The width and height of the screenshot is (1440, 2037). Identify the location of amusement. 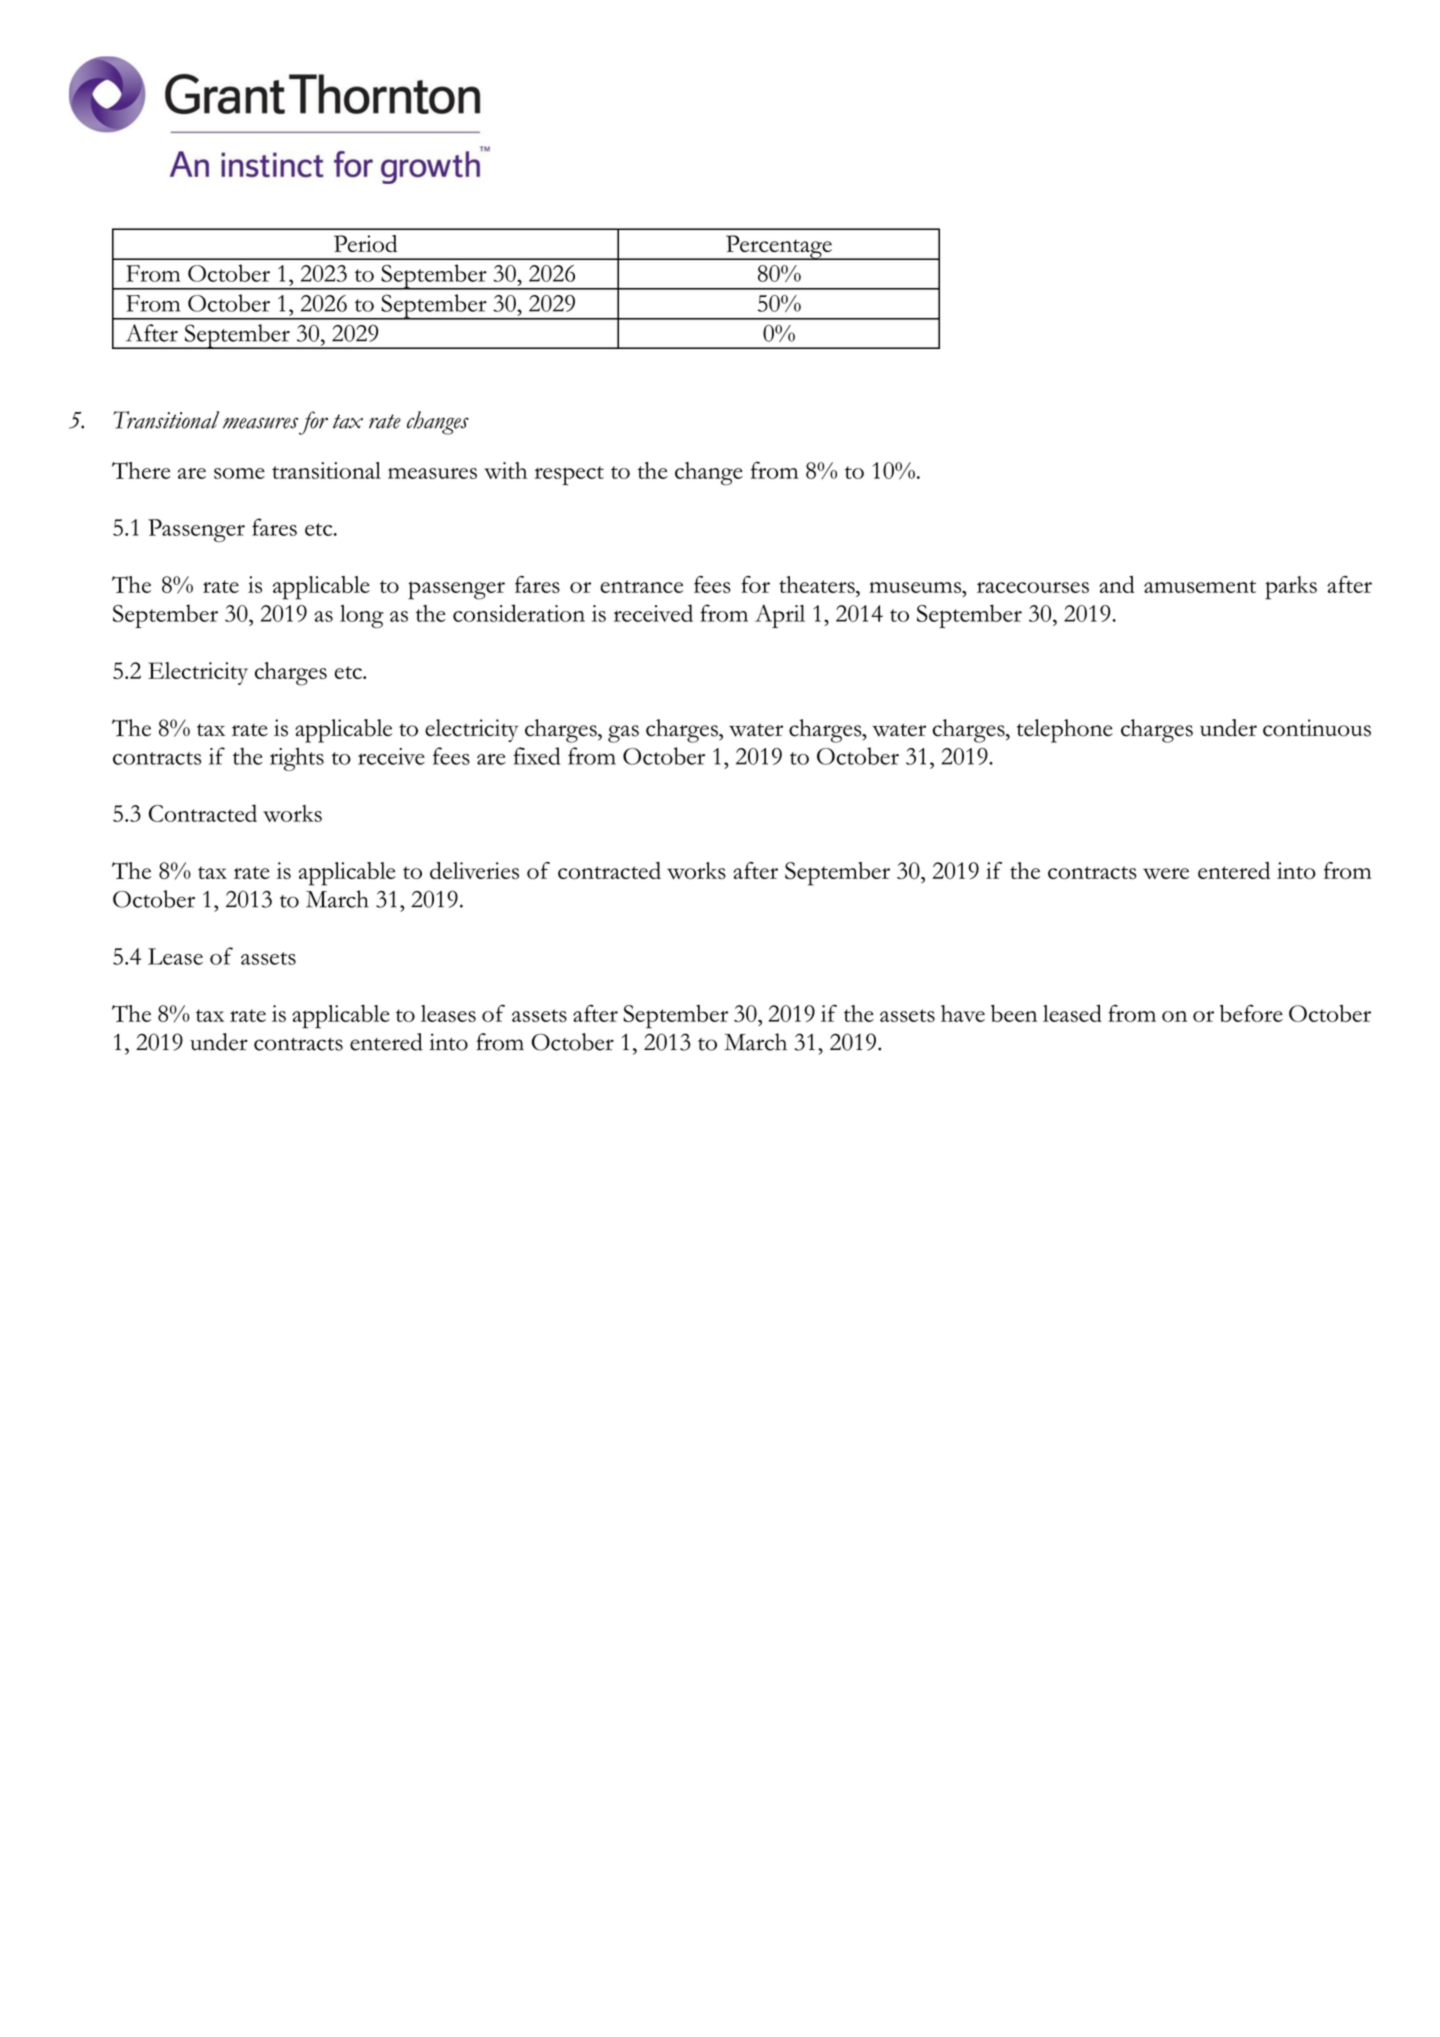
(1200, 586).
